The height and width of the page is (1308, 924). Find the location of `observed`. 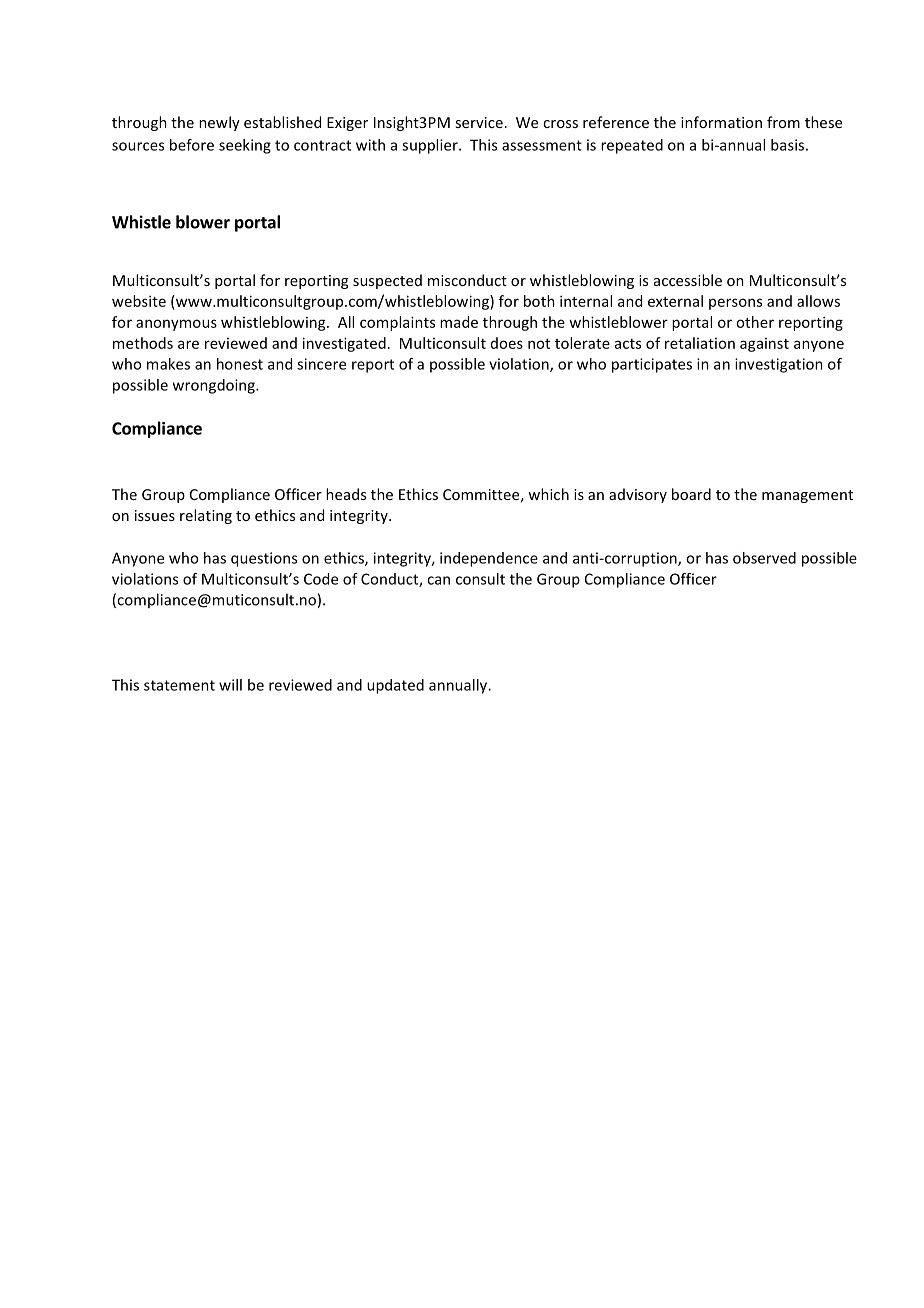

observed is located at coordinates (764, 558).
